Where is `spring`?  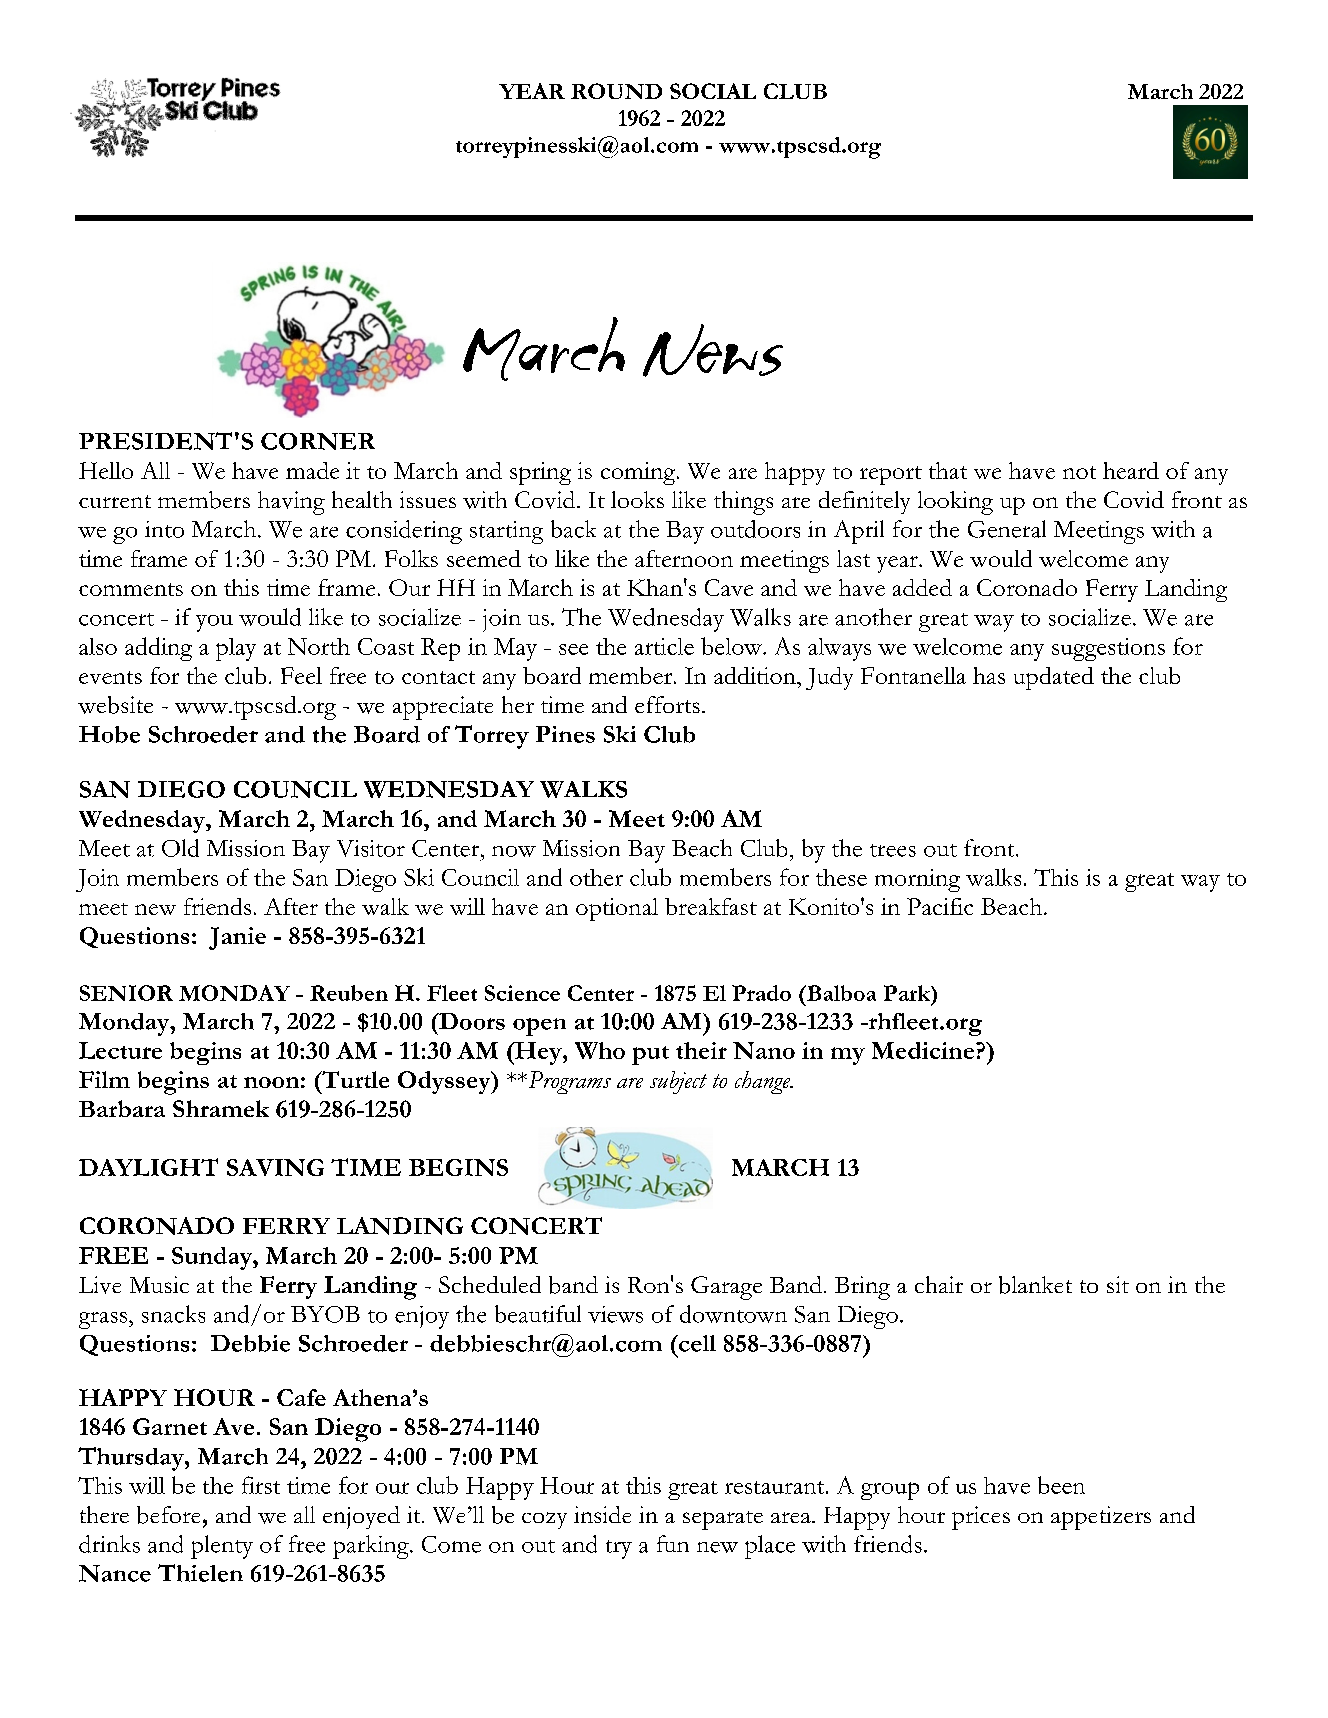
spring is located at coordinates (540, 473).
